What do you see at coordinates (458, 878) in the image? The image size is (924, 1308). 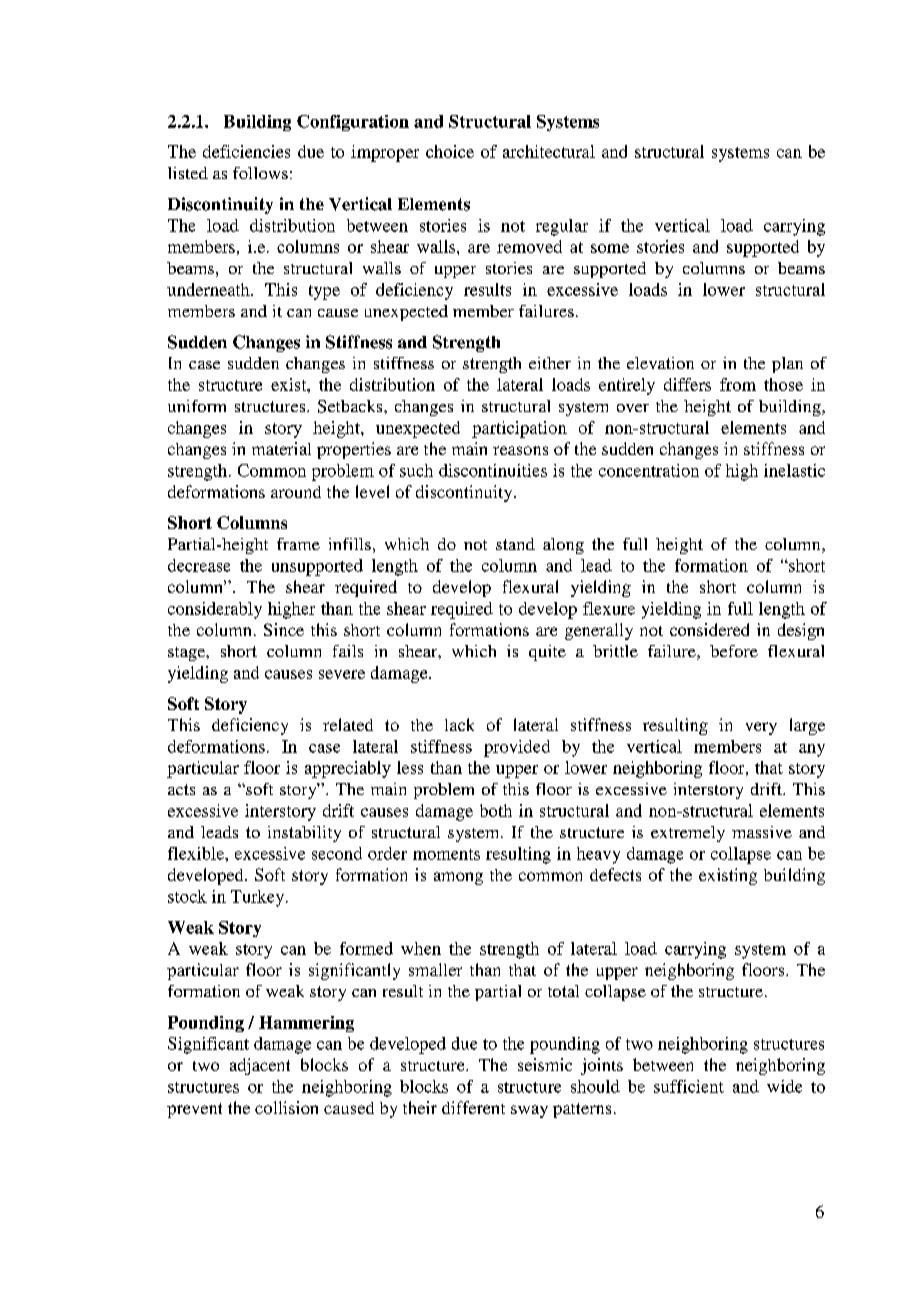 I see `among` at bounding box center [458, 878].
